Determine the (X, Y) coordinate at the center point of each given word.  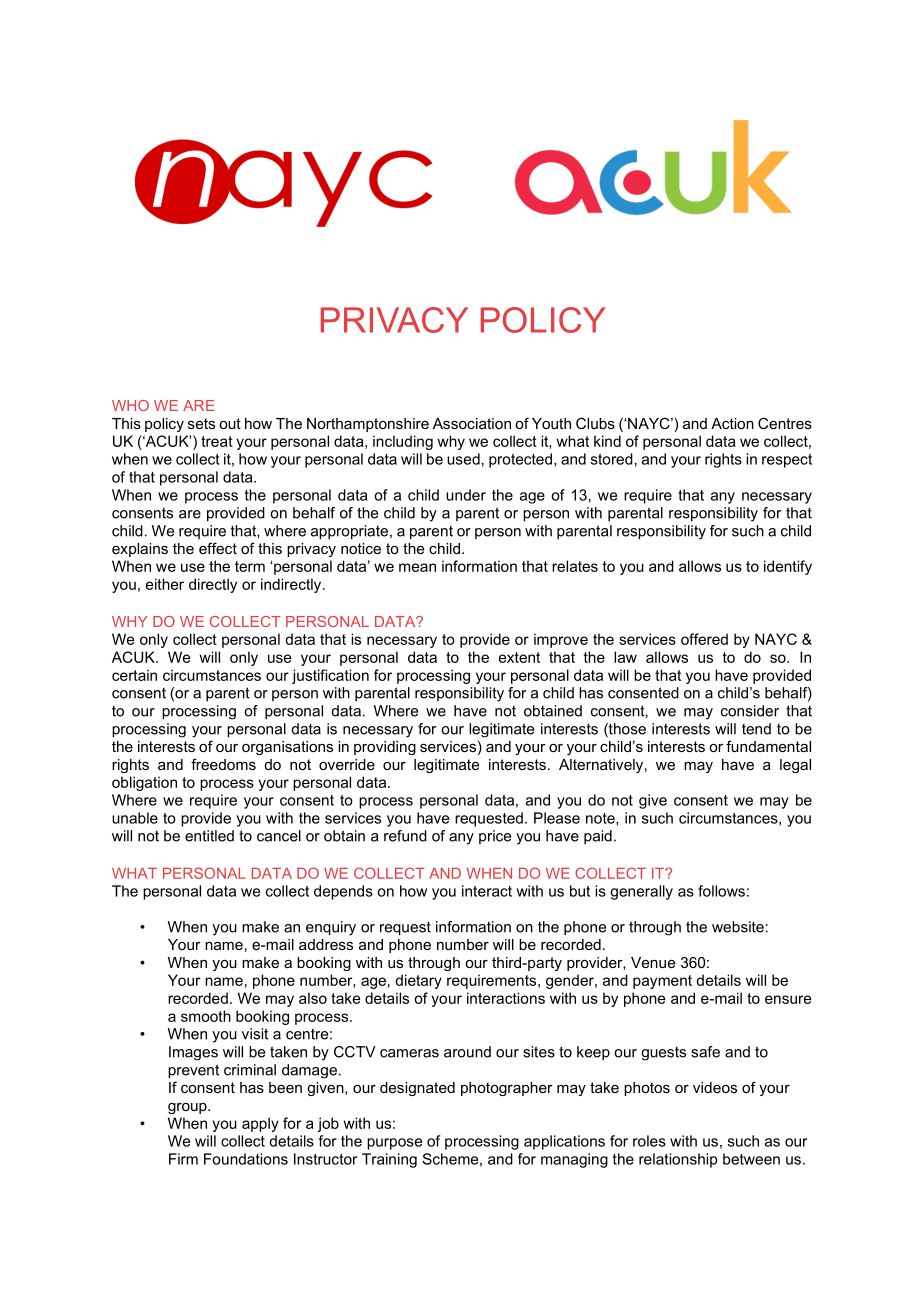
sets (201, 423)
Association (472, 423)
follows (721, 891)
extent (519, 657)
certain (134, 675)
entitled (209, 836)
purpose (394, 1144)
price (495, 837)
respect (787, 461)
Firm (183, 1159)
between (751, 1159)
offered (704, 639)
